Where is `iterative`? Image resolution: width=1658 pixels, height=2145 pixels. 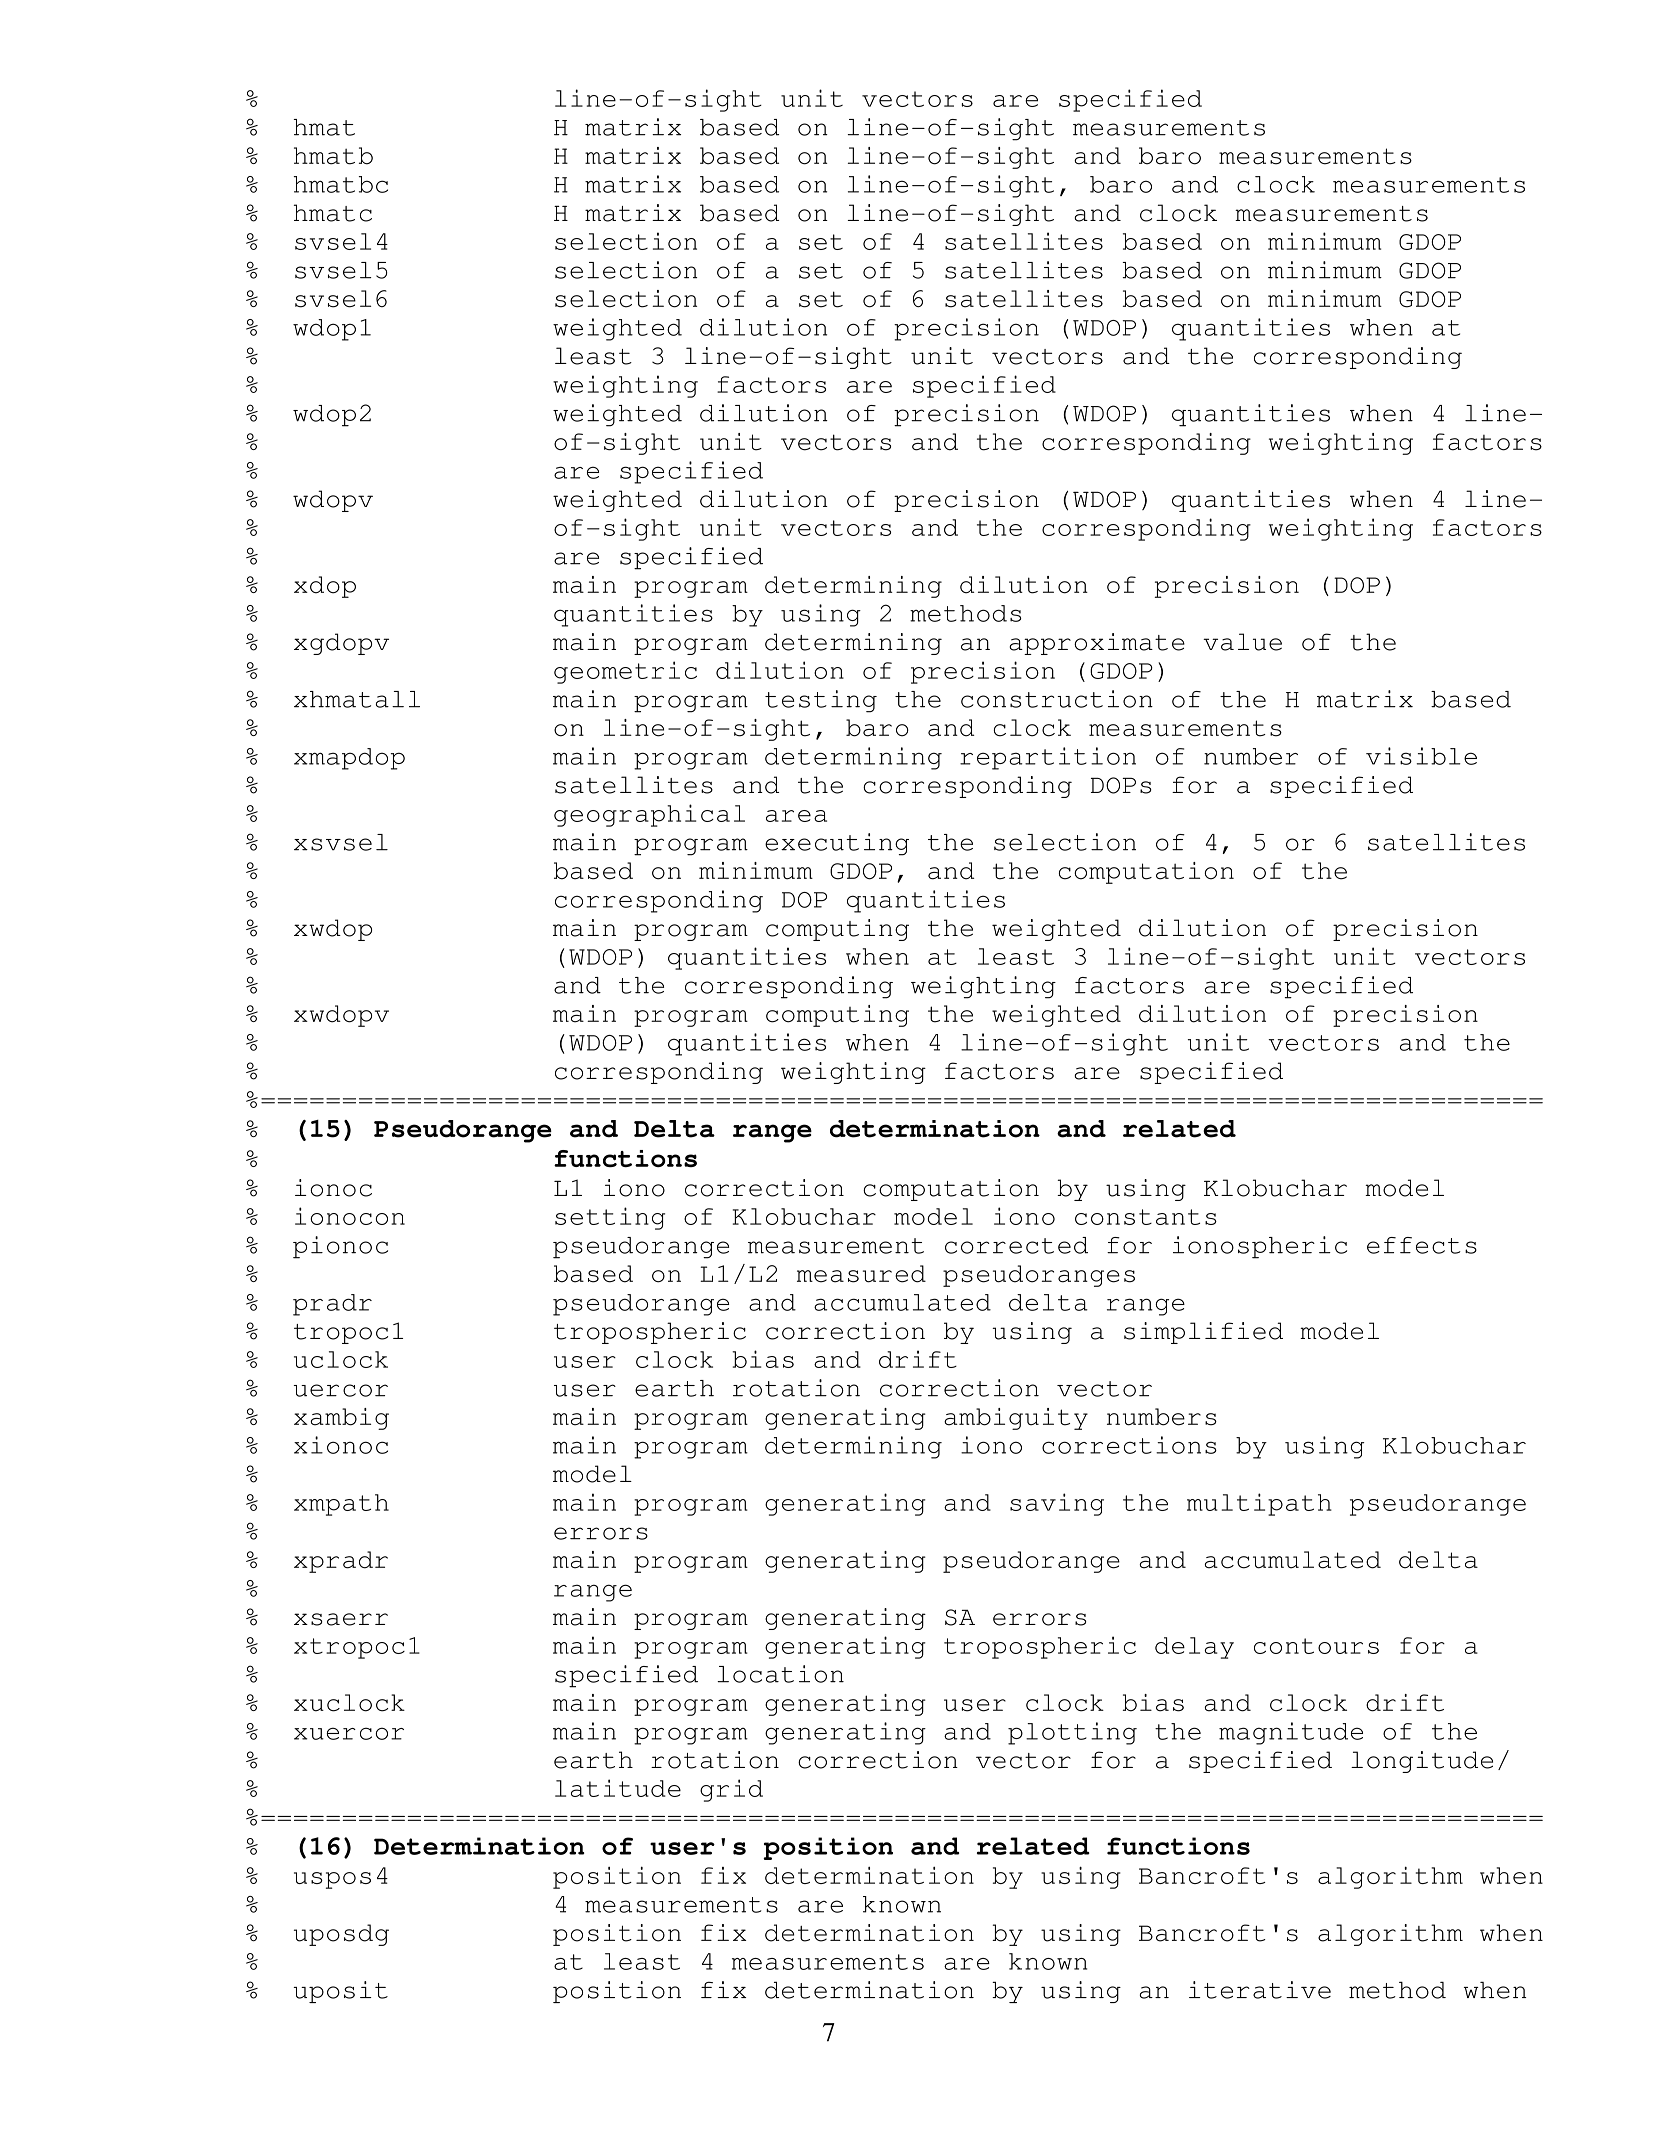
iterative is located at coordinates (1260, 1990).
